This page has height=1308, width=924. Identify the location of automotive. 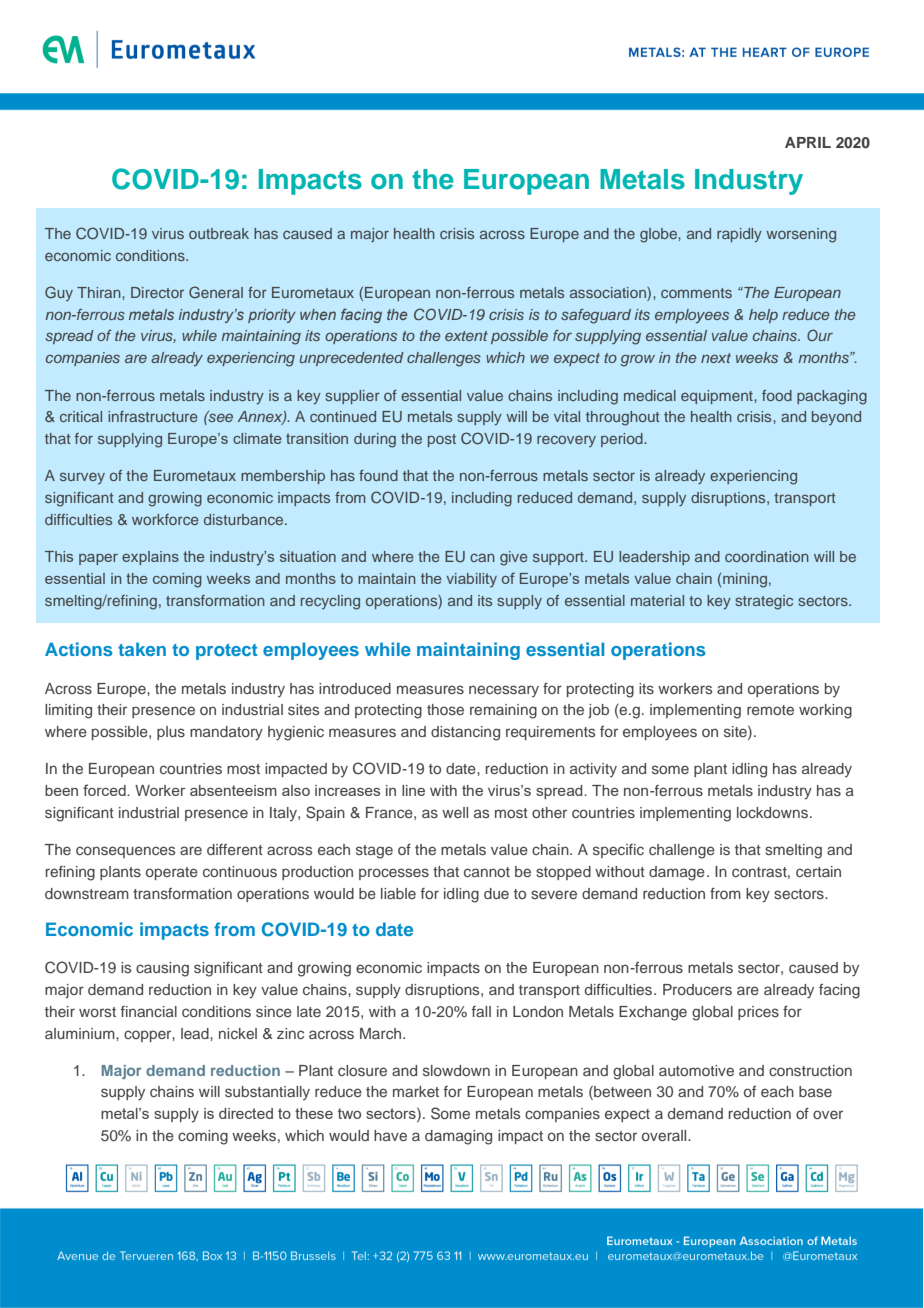
(696, 1070).
